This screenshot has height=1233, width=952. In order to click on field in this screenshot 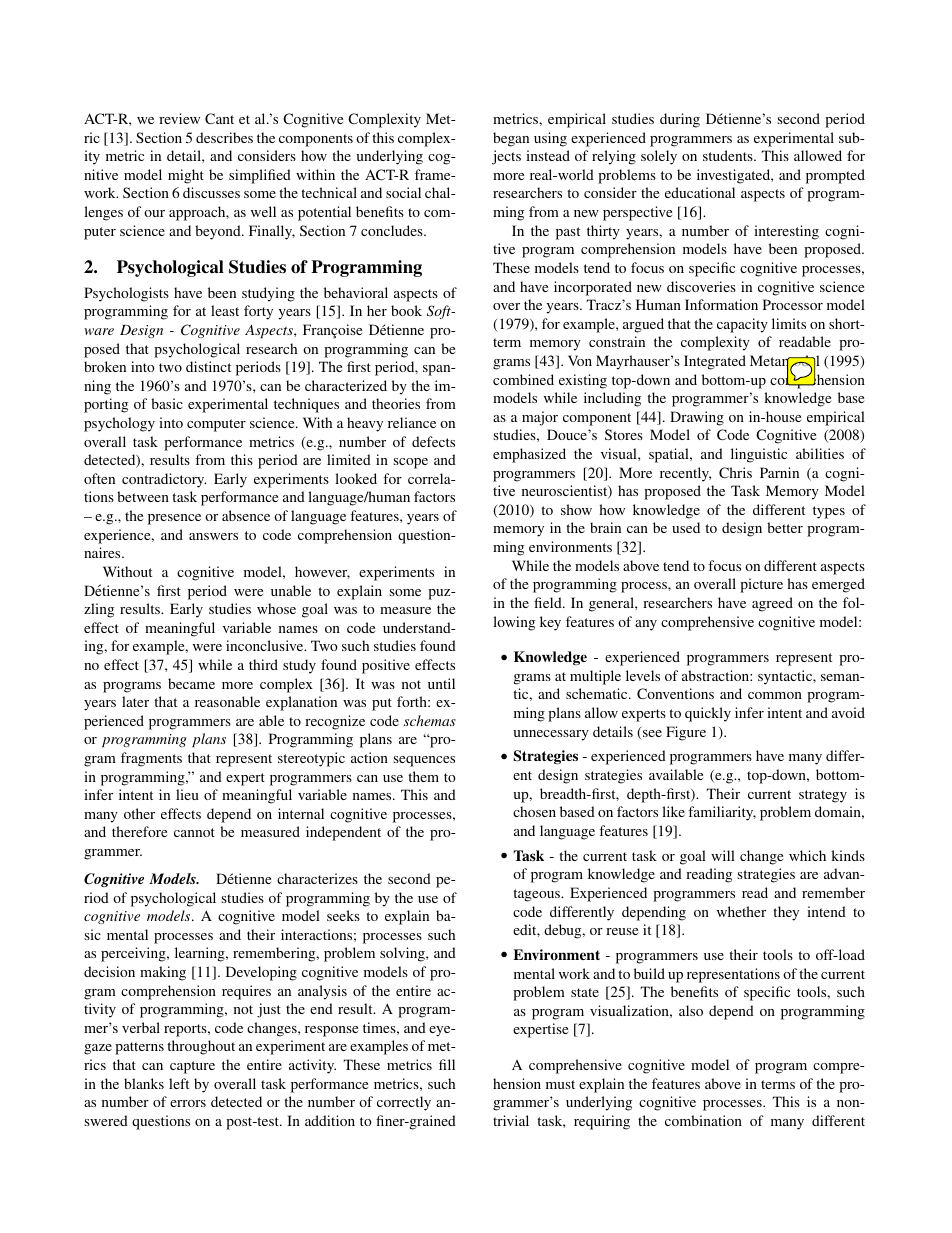, I will do `click(549, 602)`.
